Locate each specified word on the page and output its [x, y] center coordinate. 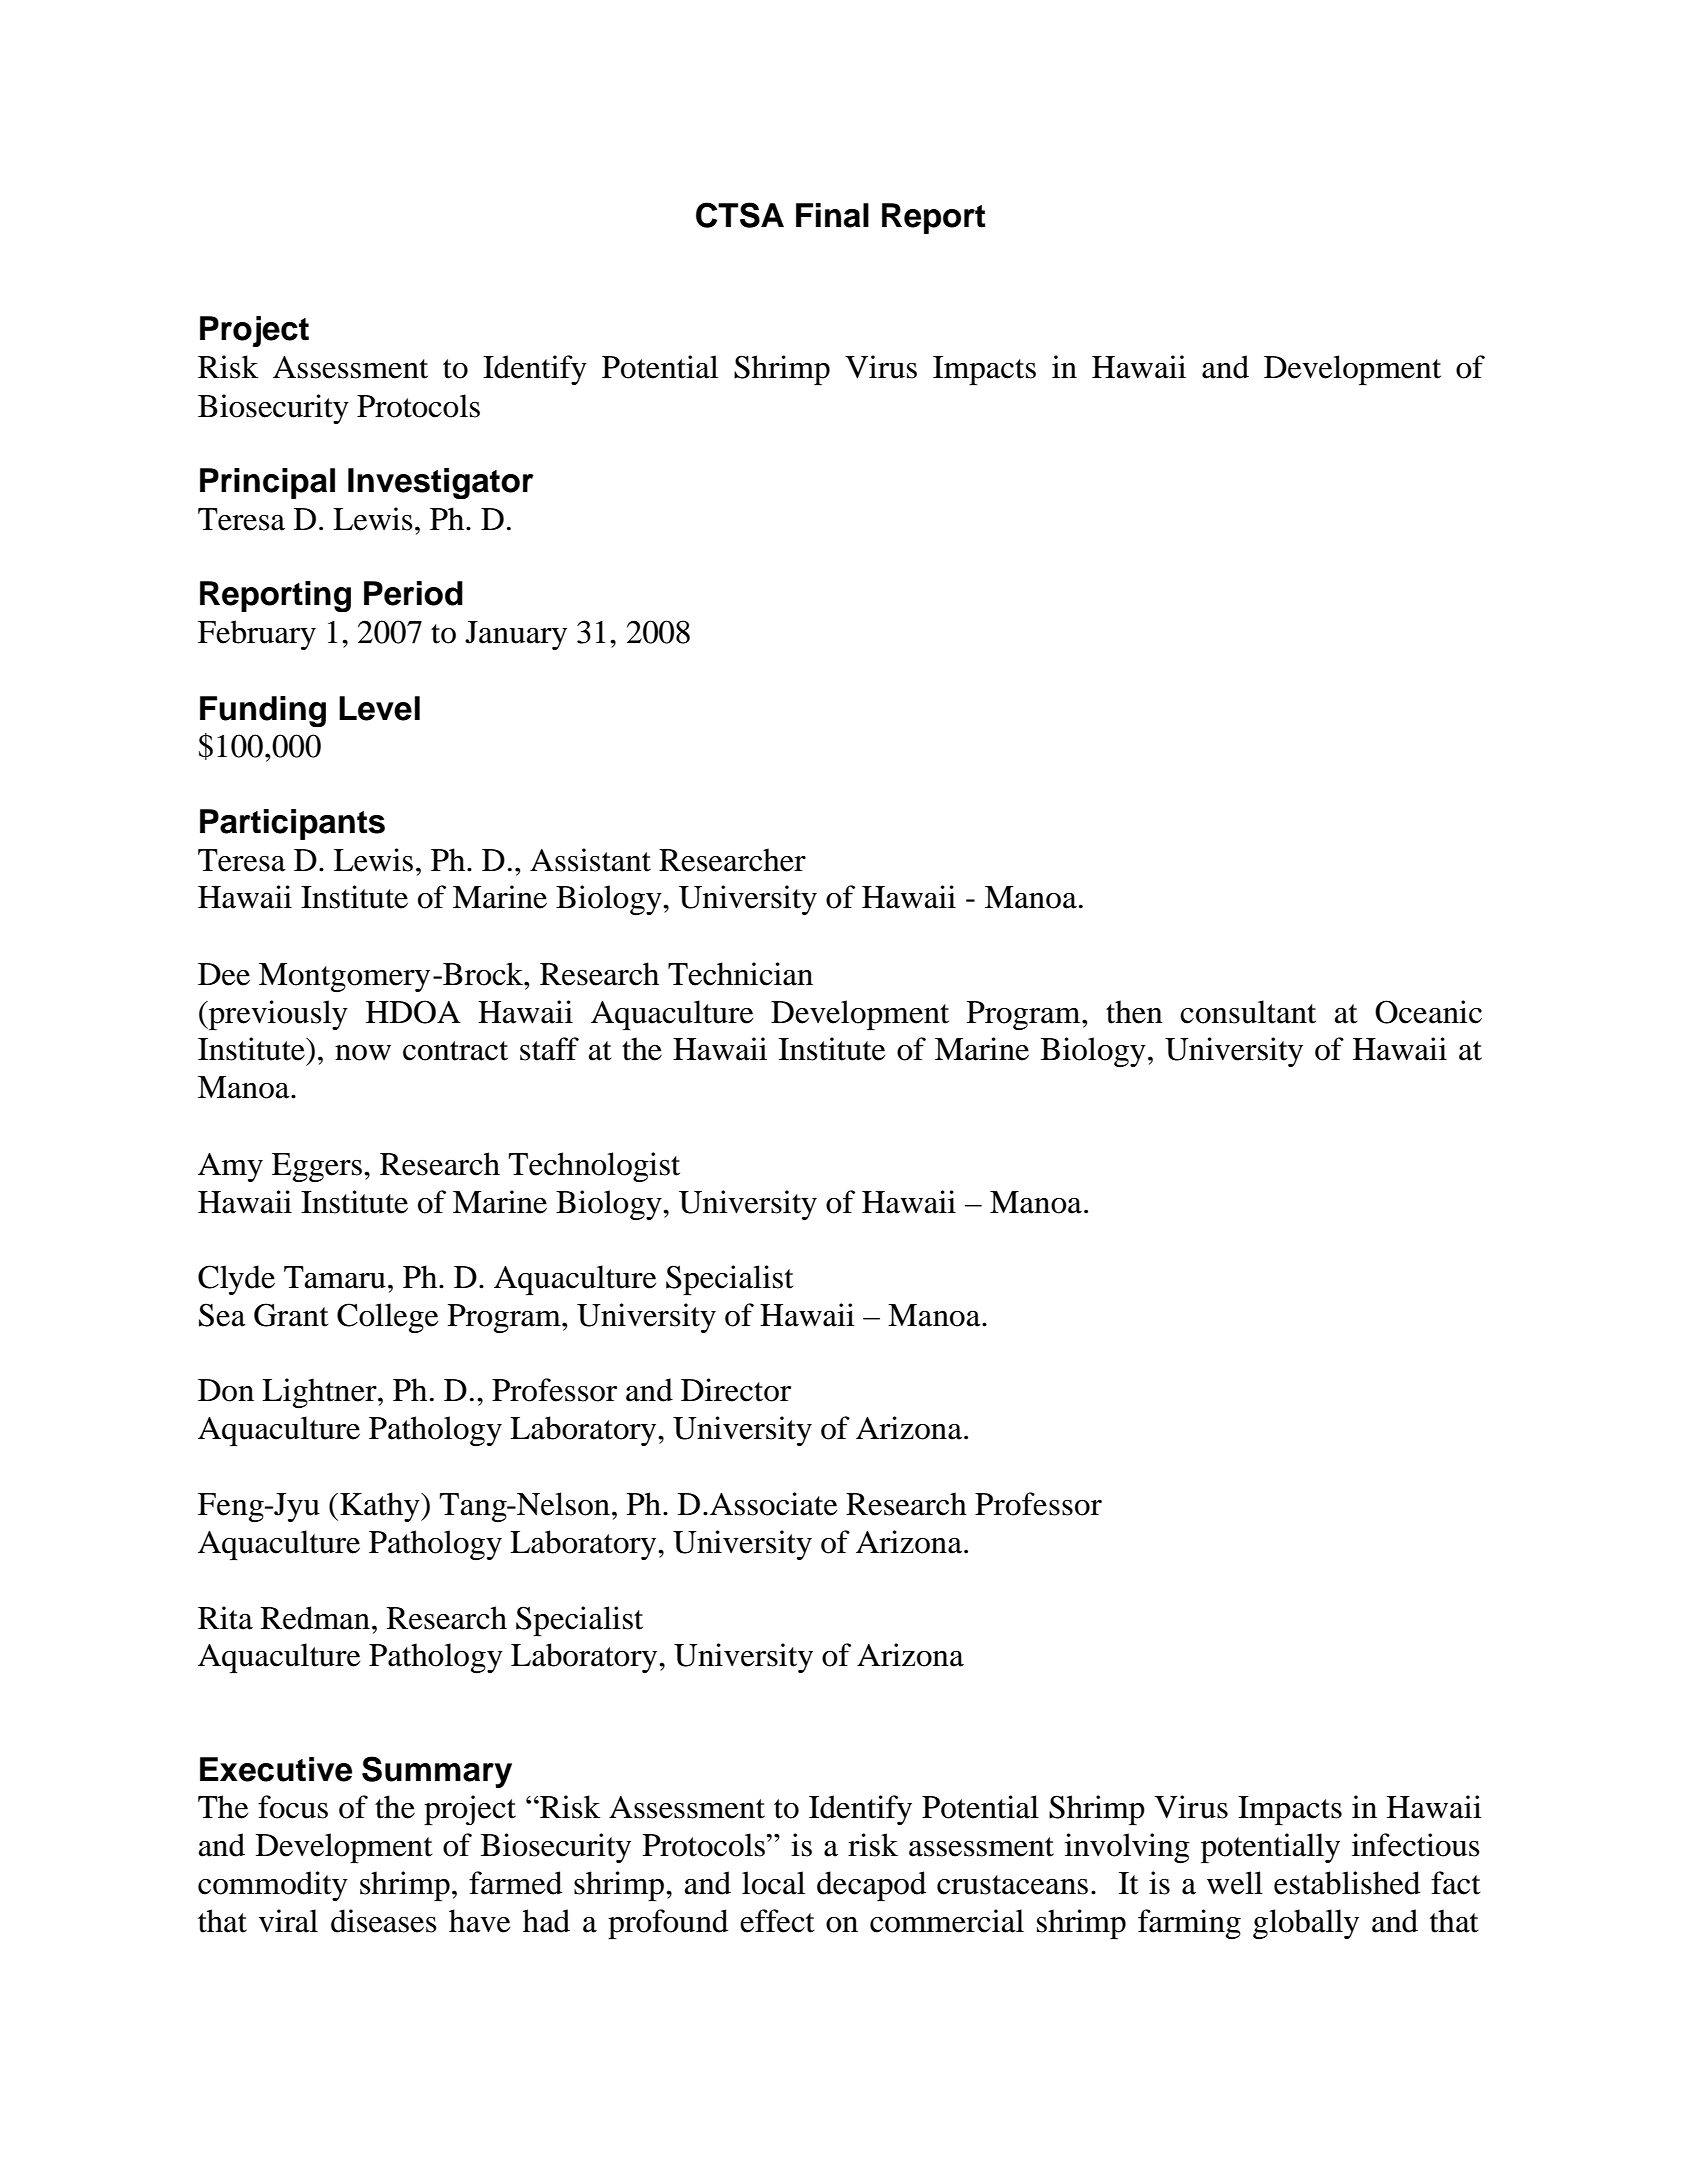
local [773, 1883]
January [516, 635]
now [363, 1053]
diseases [384, 1921]
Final [832, 215]
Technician [740, 974]
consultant [1248, 1012]
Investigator [441, 483]
